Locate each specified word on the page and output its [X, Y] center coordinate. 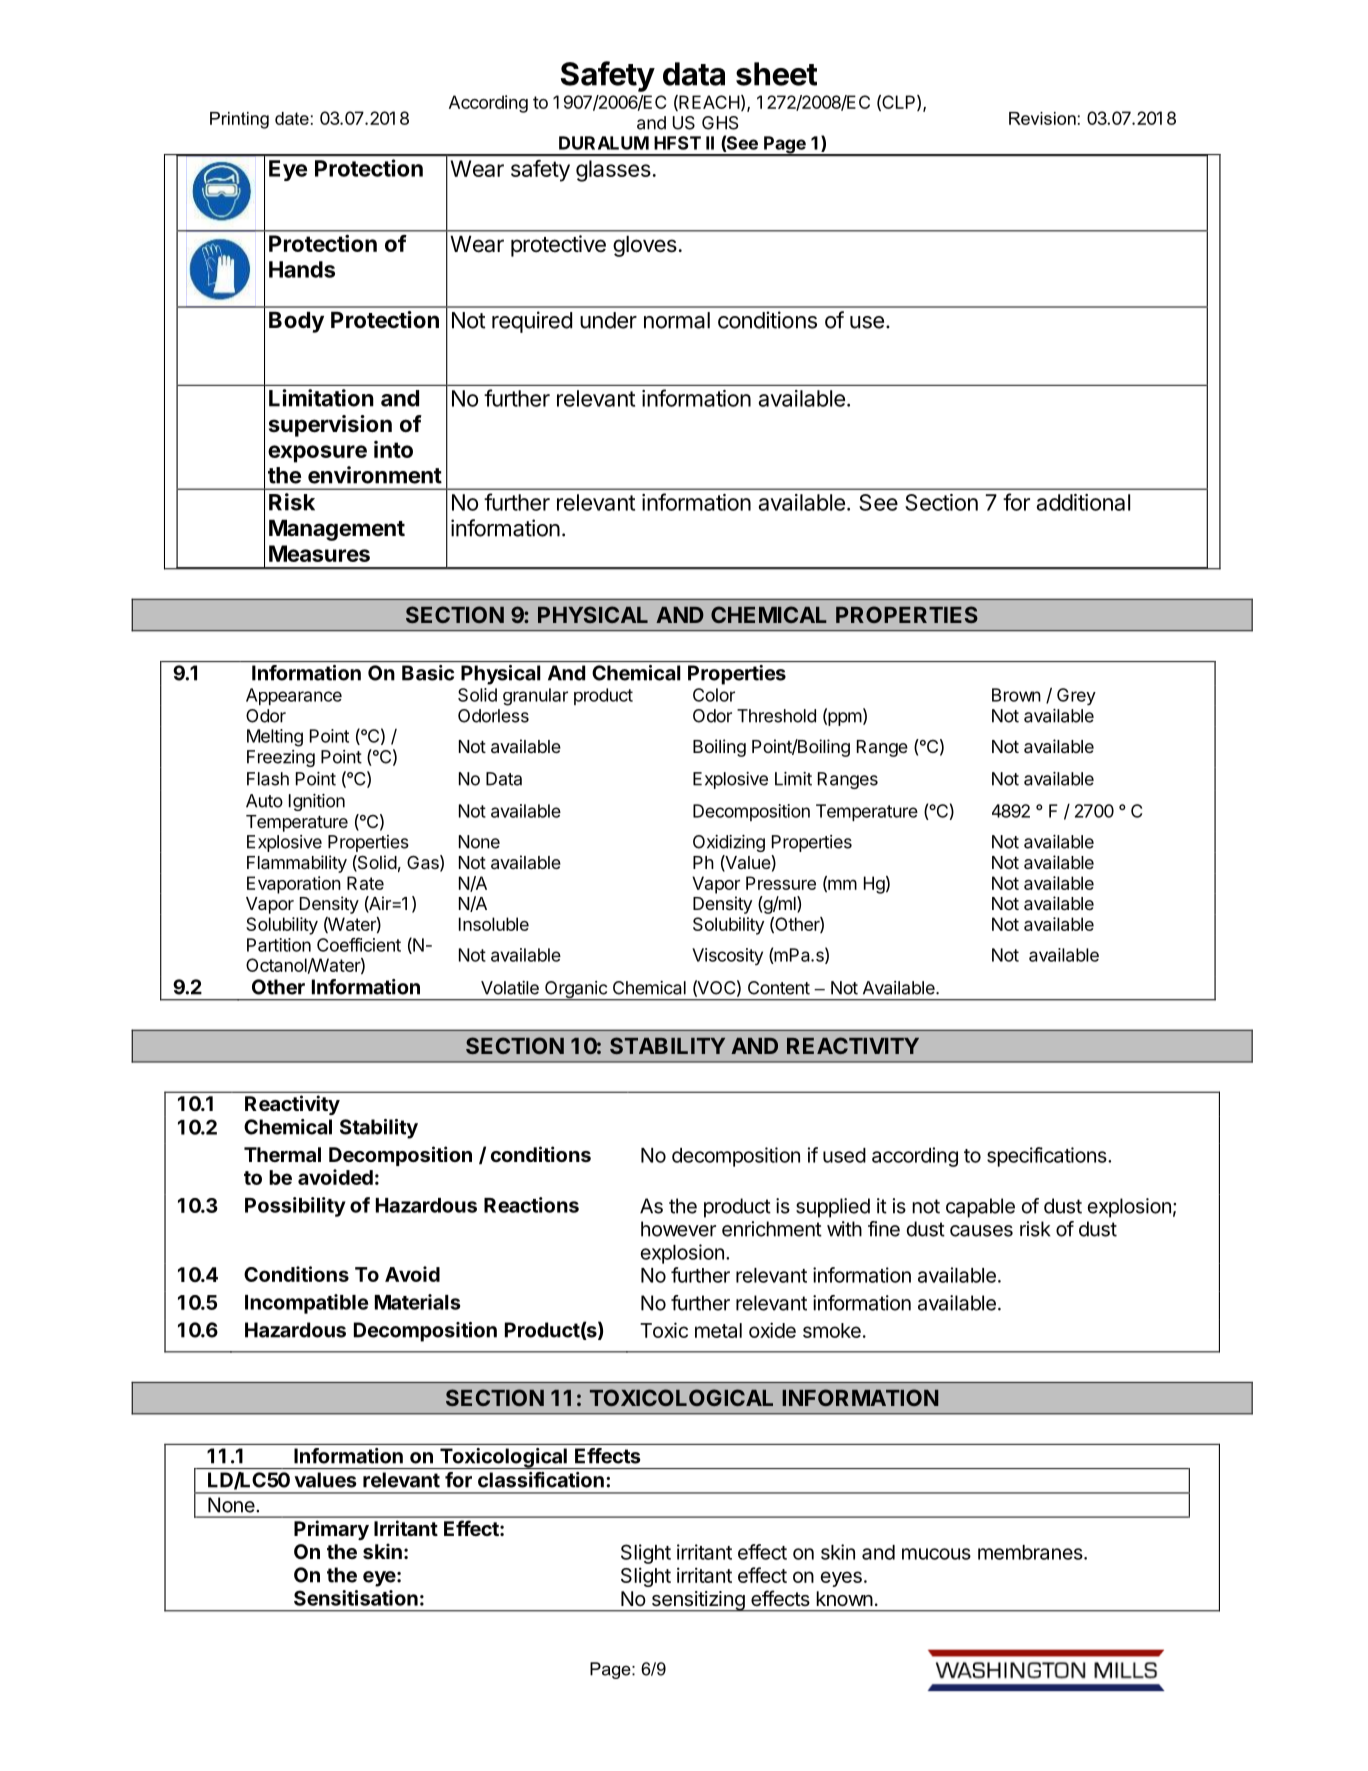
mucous [936, 1554]
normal [677, 320]
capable [980, 1208]
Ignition [317, 802]
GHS [720, 123]
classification [541, 1480]
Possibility [295, 1207]
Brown [1016, 695]
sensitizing [697, 1601]
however [678, 1229]
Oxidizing [729, 843]
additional [1083, 502]
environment [375, 475]
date [292, 118]
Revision [1042, 118]
